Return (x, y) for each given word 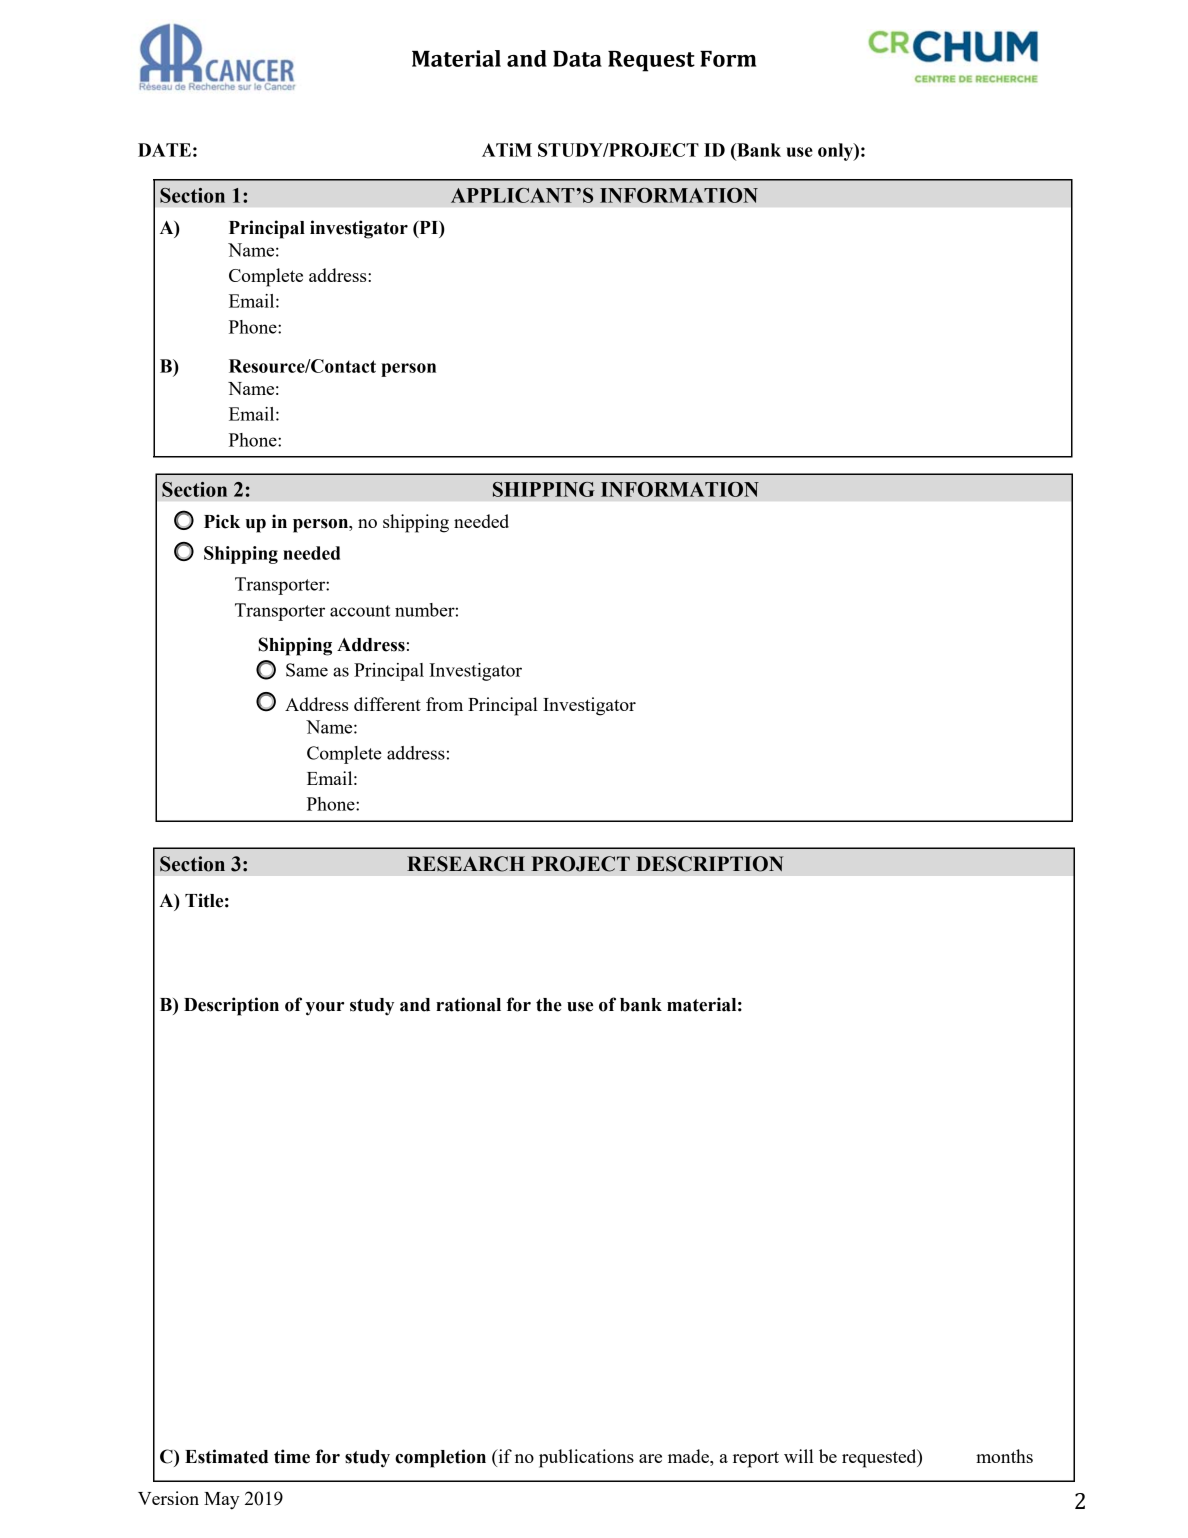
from (444, 704)
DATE (164, 150)
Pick (222, 521)
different (387, 704)
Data (577, 59)
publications (586, 1458)
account (360, 611)
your (325, 1009)
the (549, 1005)
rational (468, 1004)
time (292, 1456)
